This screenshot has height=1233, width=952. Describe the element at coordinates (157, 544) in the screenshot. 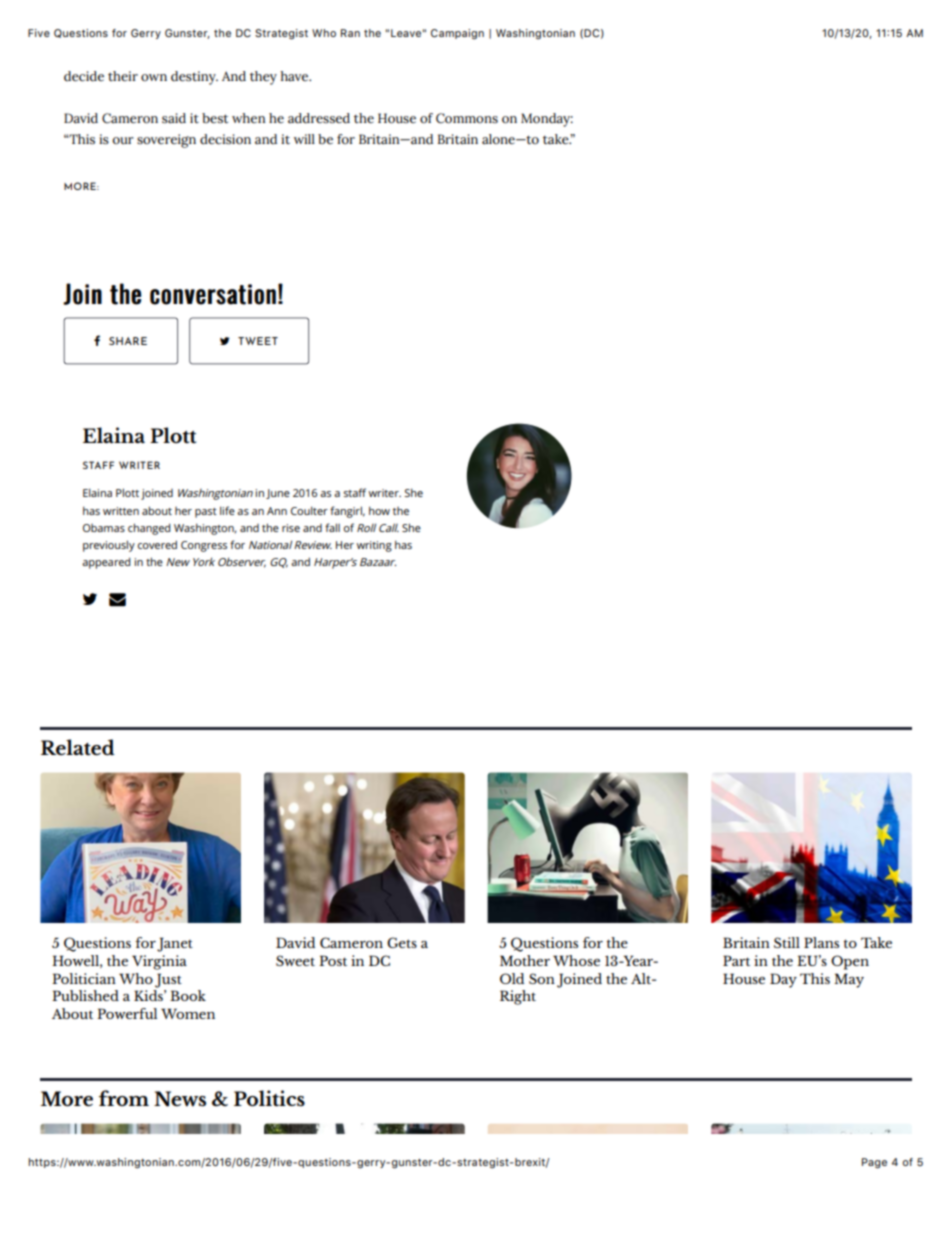

I see `covered` at that location.
